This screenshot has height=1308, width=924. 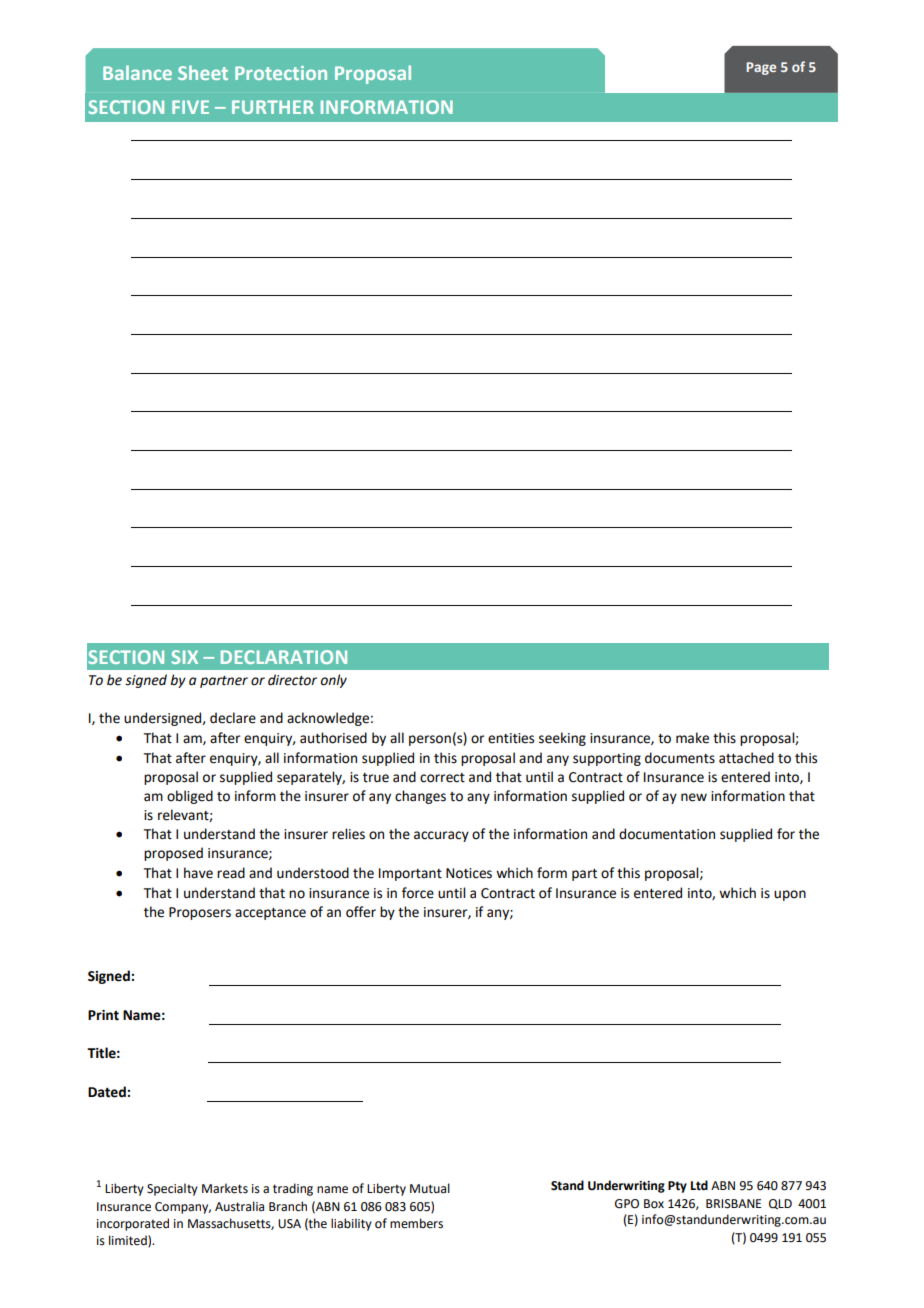 I want to click on new, so click(x=694, y=797).
